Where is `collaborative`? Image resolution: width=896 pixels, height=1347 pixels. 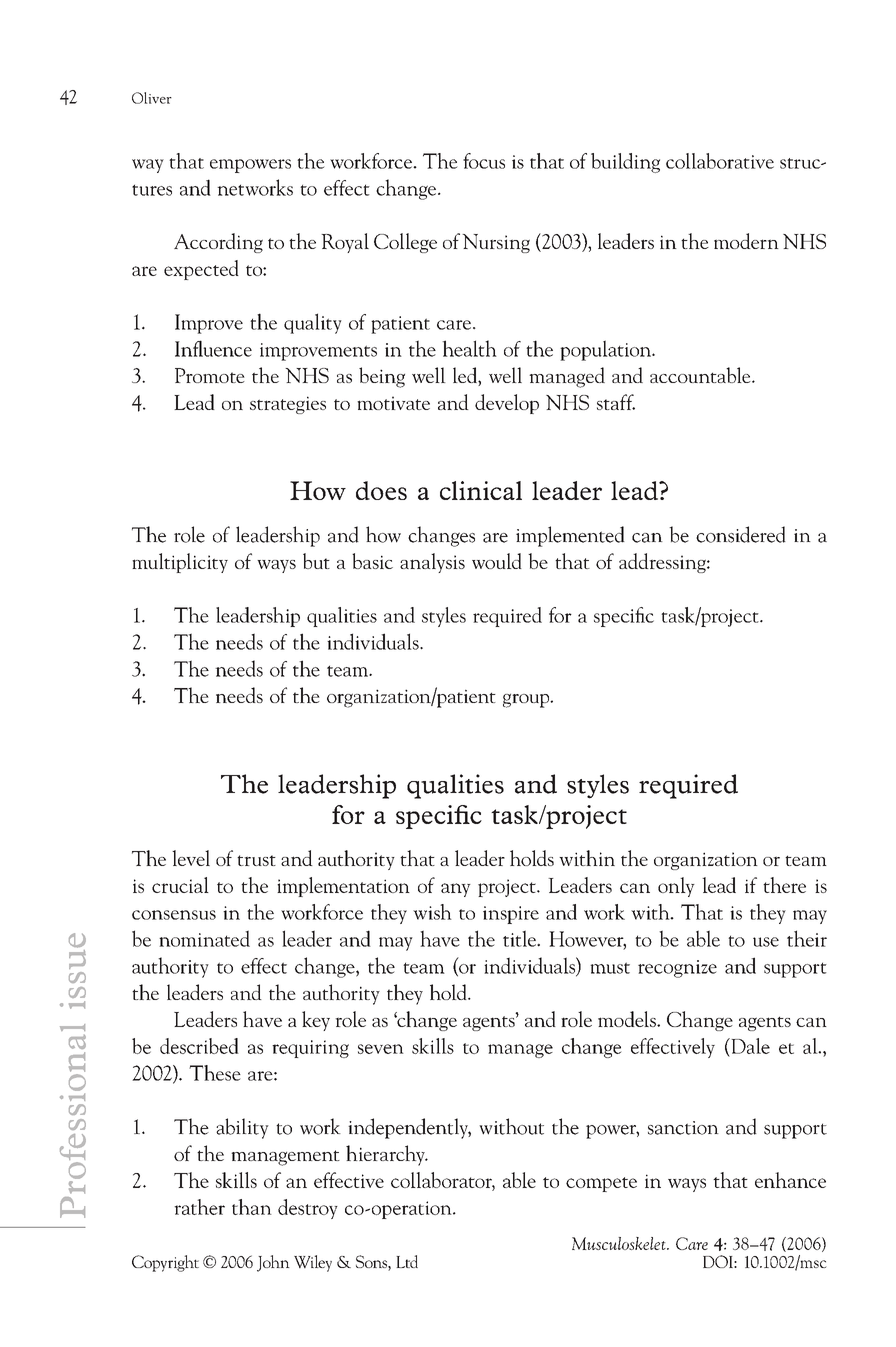
collaborative is located at coordinates (720, 161).
